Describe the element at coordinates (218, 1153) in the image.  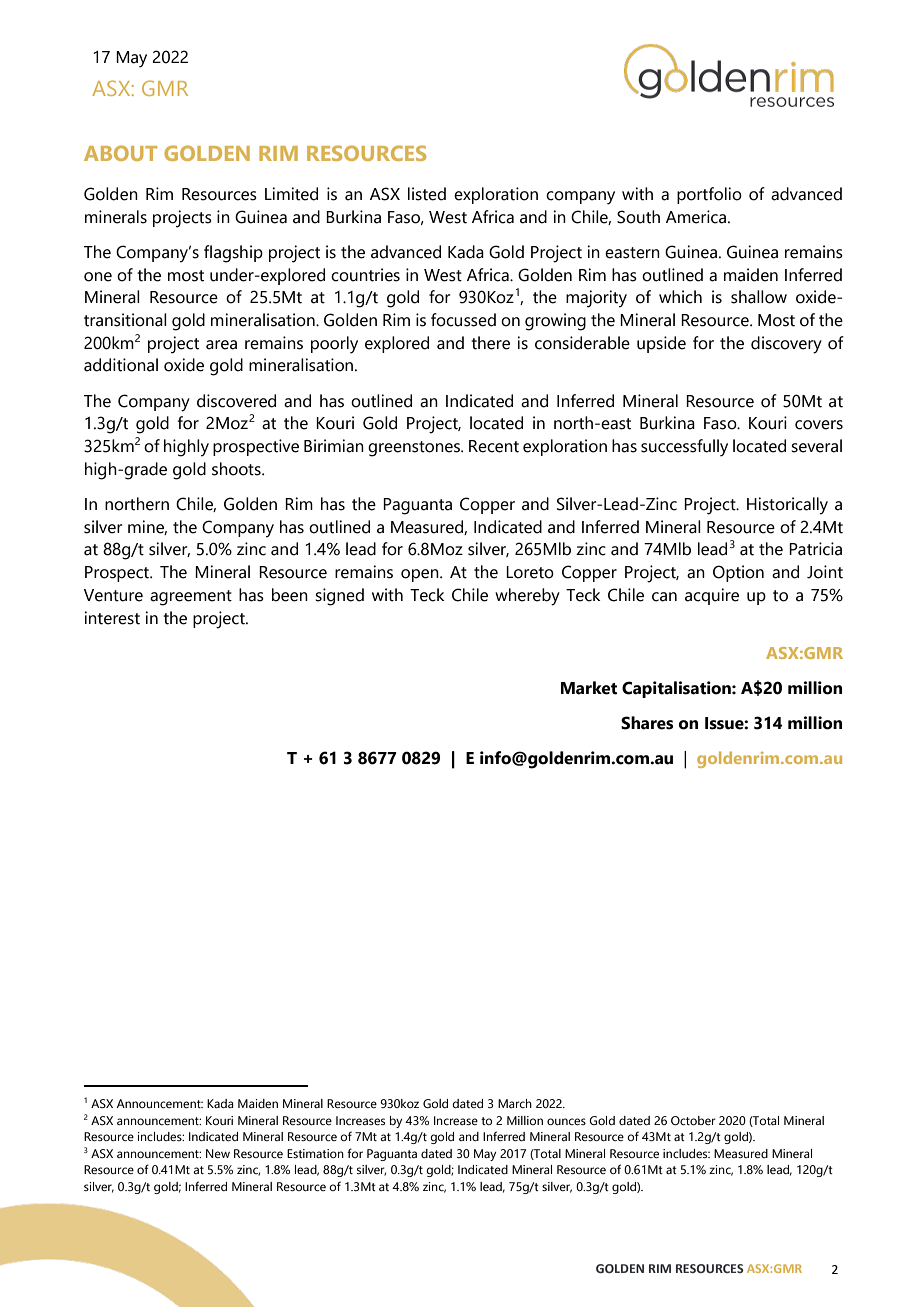
I see `New` at that location.
